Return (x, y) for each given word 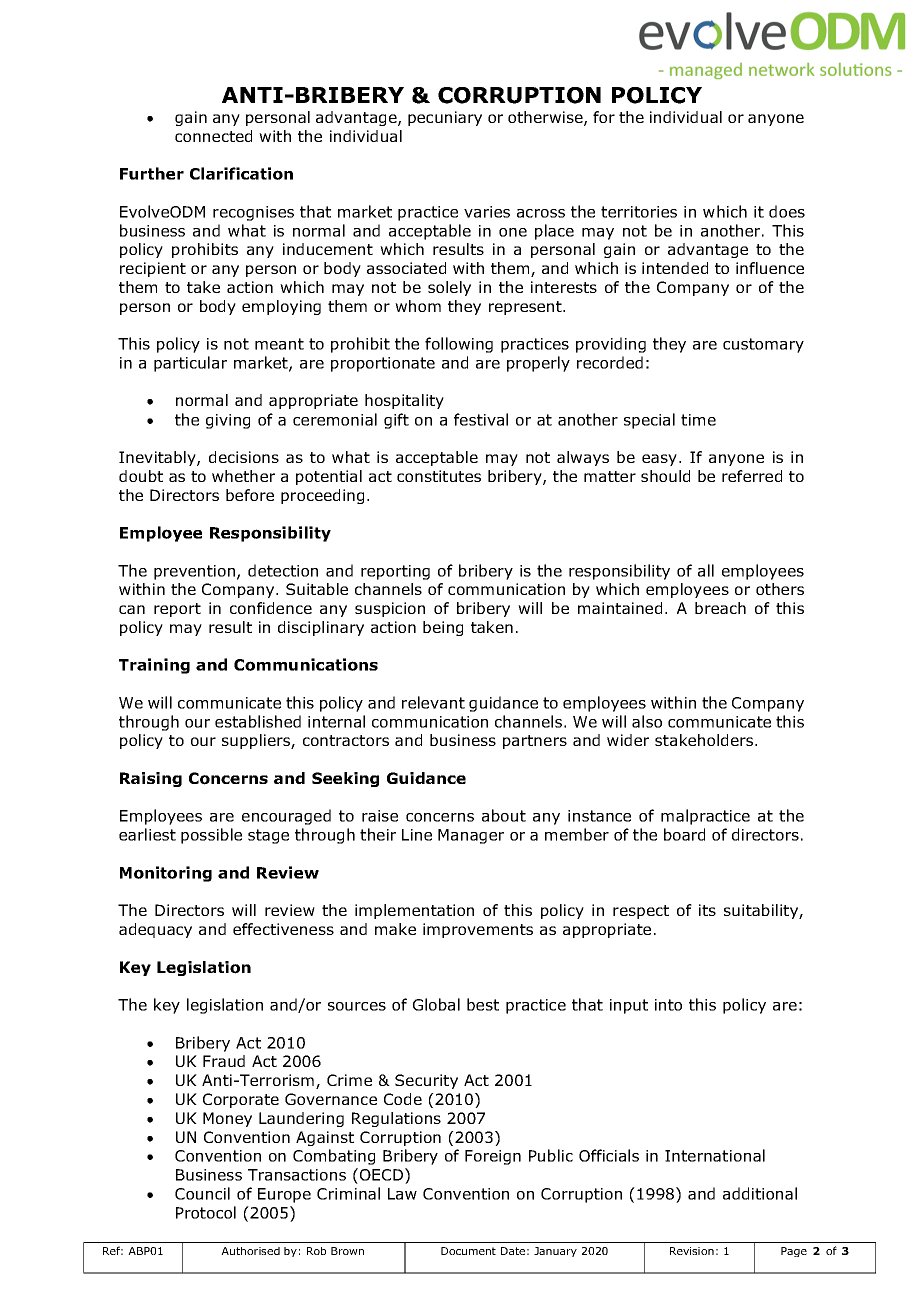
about (504, 815)
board (684, 834)
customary (763, 345)
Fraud (224, 1061)
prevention (194, 572)
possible (211, 836)
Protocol (206, 1212)
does (787, 211)
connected (213, 136)
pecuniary (445, 118)
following (459, 345)
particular (190, 364)
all (706, 570)
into (668, 1005)
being (443, 628)
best (483, 1004)
